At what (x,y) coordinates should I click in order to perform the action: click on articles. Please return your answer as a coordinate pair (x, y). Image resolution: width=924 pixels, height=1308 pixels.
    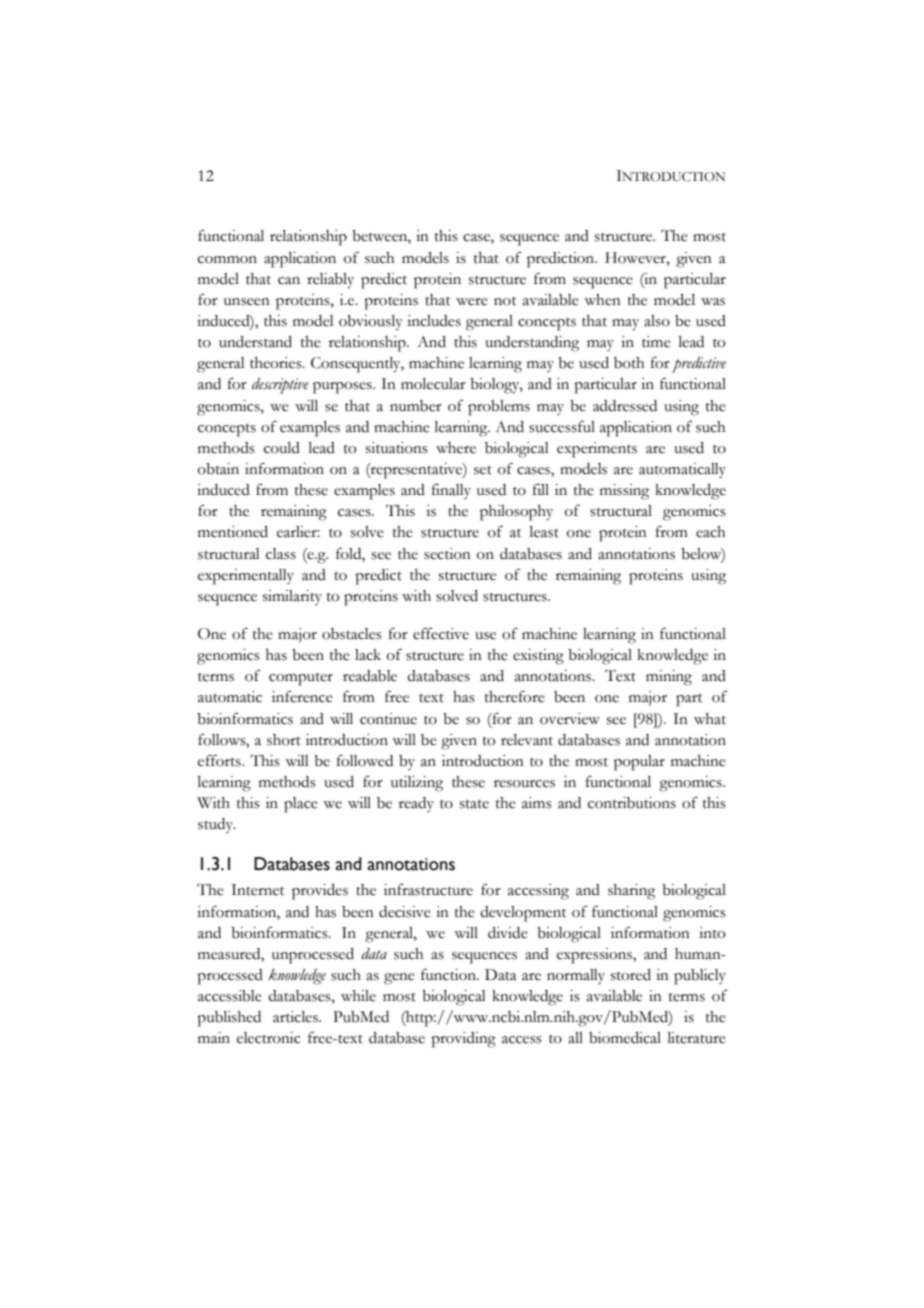
    Looking at the image, I should click on (296, 1017).
